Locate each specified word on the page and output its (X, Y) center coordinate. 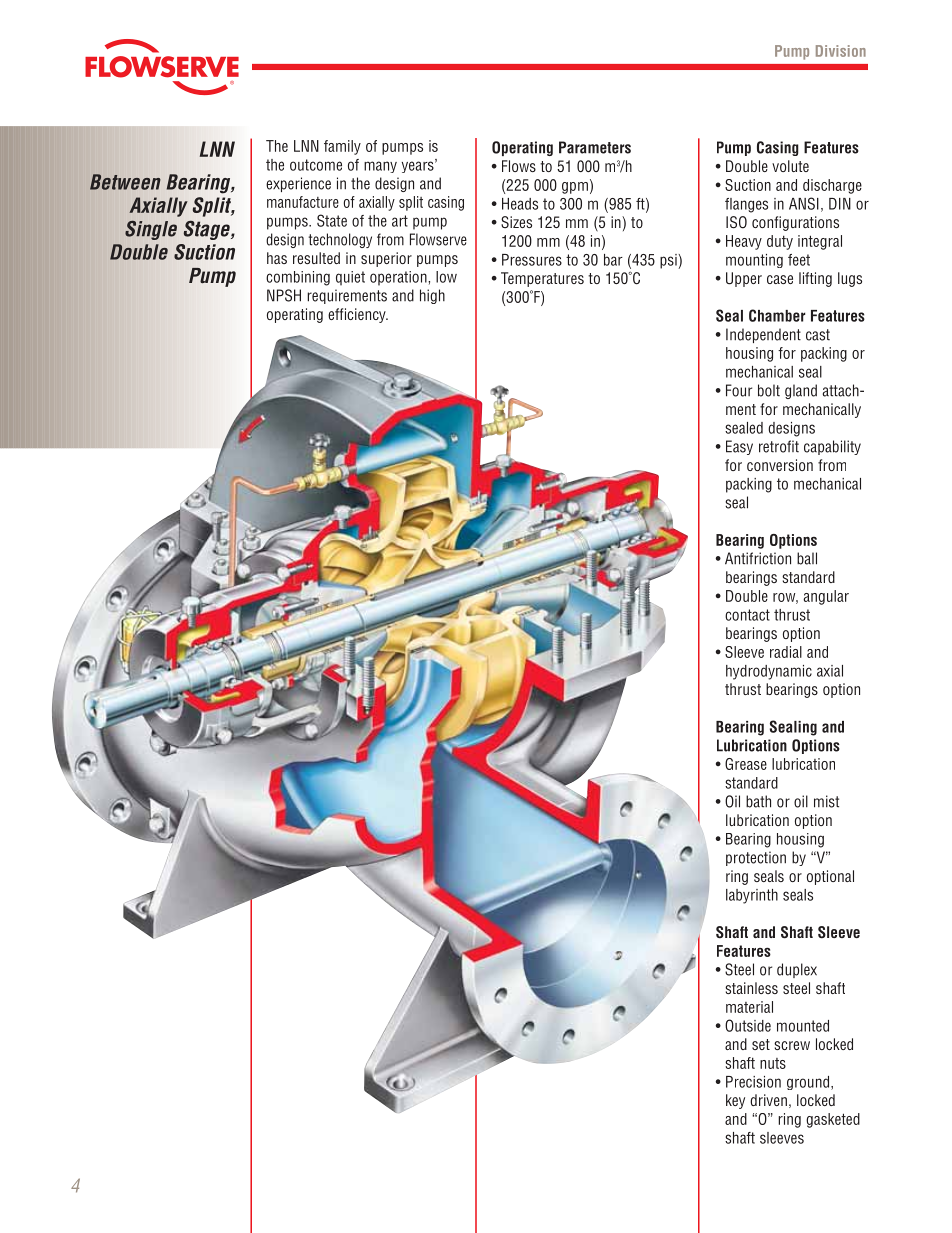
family (342, 147)
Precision (753, 1082)
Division (841, 51)
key (735, 1101)
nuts (773, 1063)
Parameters (595, 147)
